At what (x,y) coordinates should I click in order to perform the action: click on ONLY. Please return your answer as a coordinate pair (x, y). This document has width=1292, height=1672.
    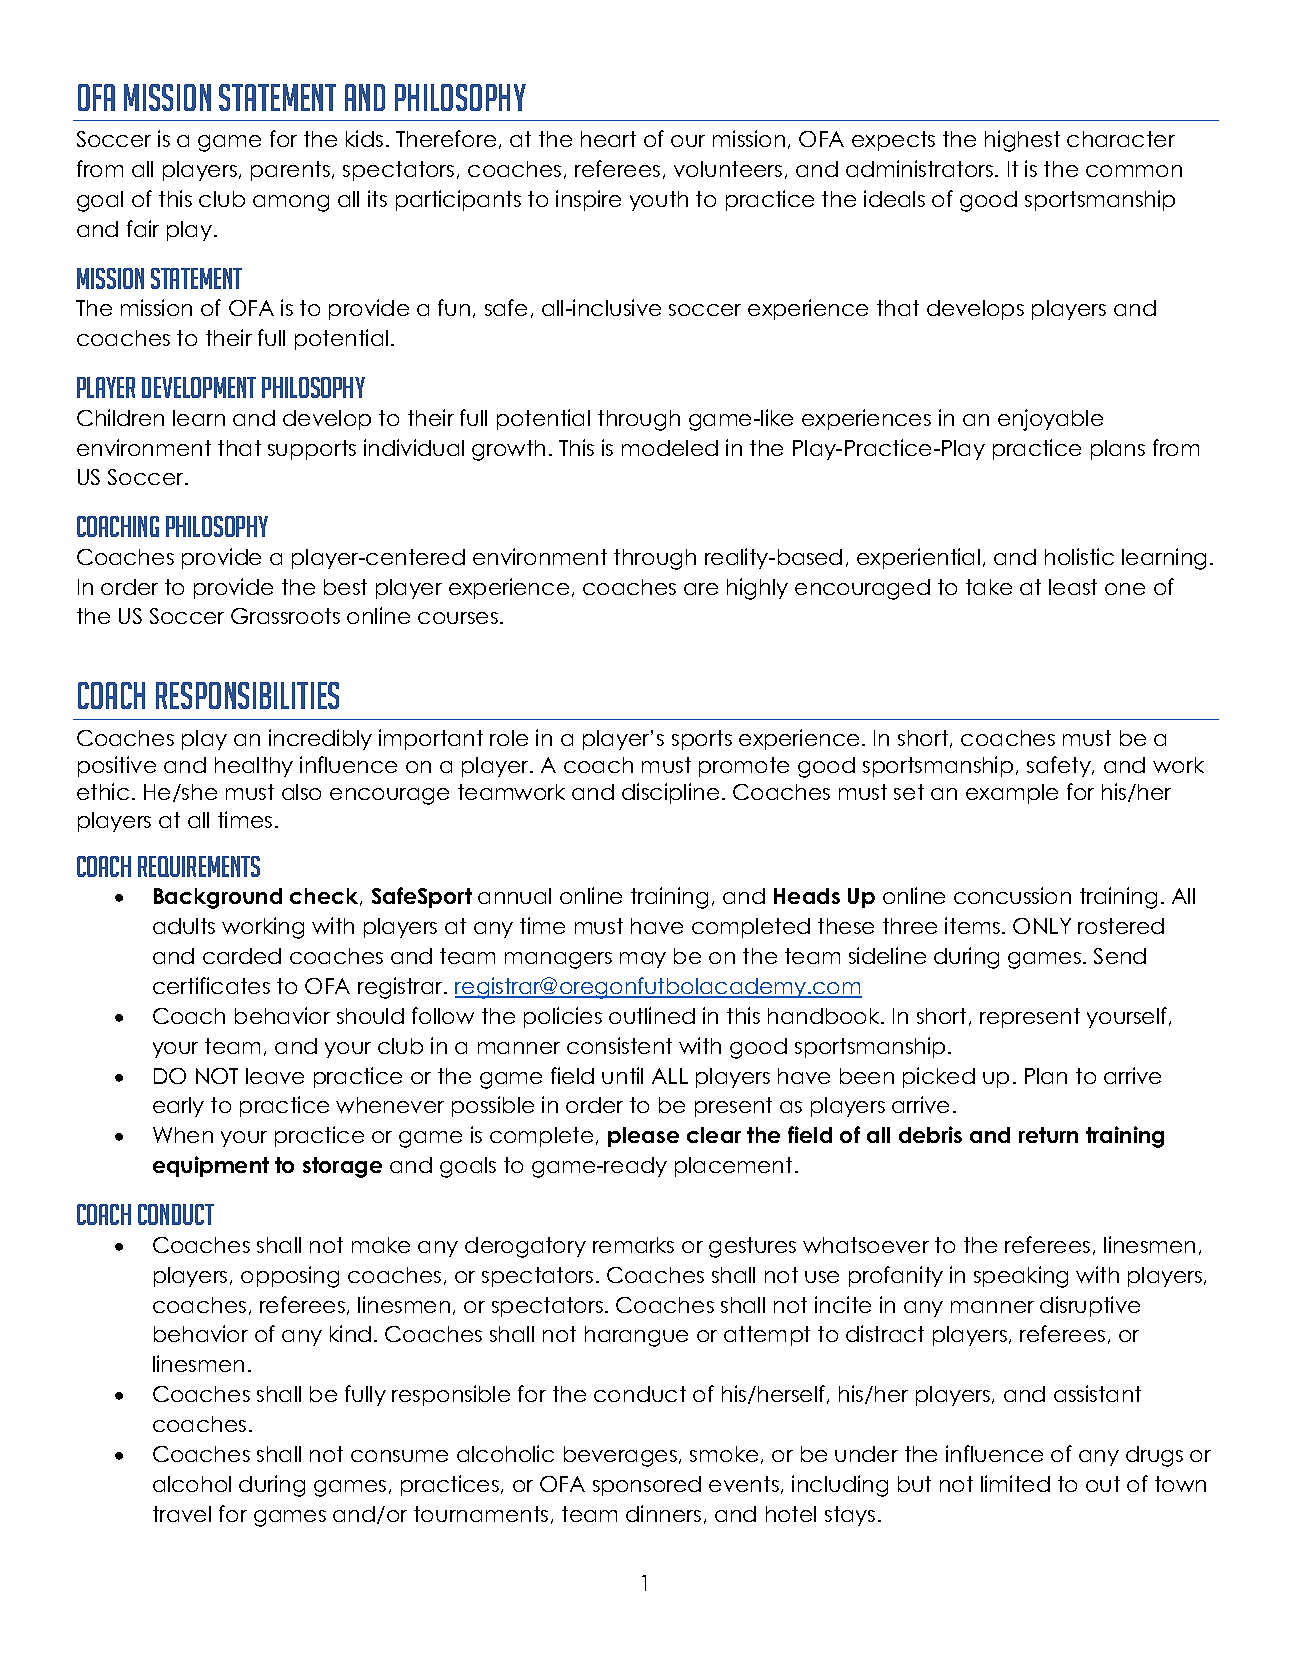
    Looking at the image, I should click on (1042, 926).
